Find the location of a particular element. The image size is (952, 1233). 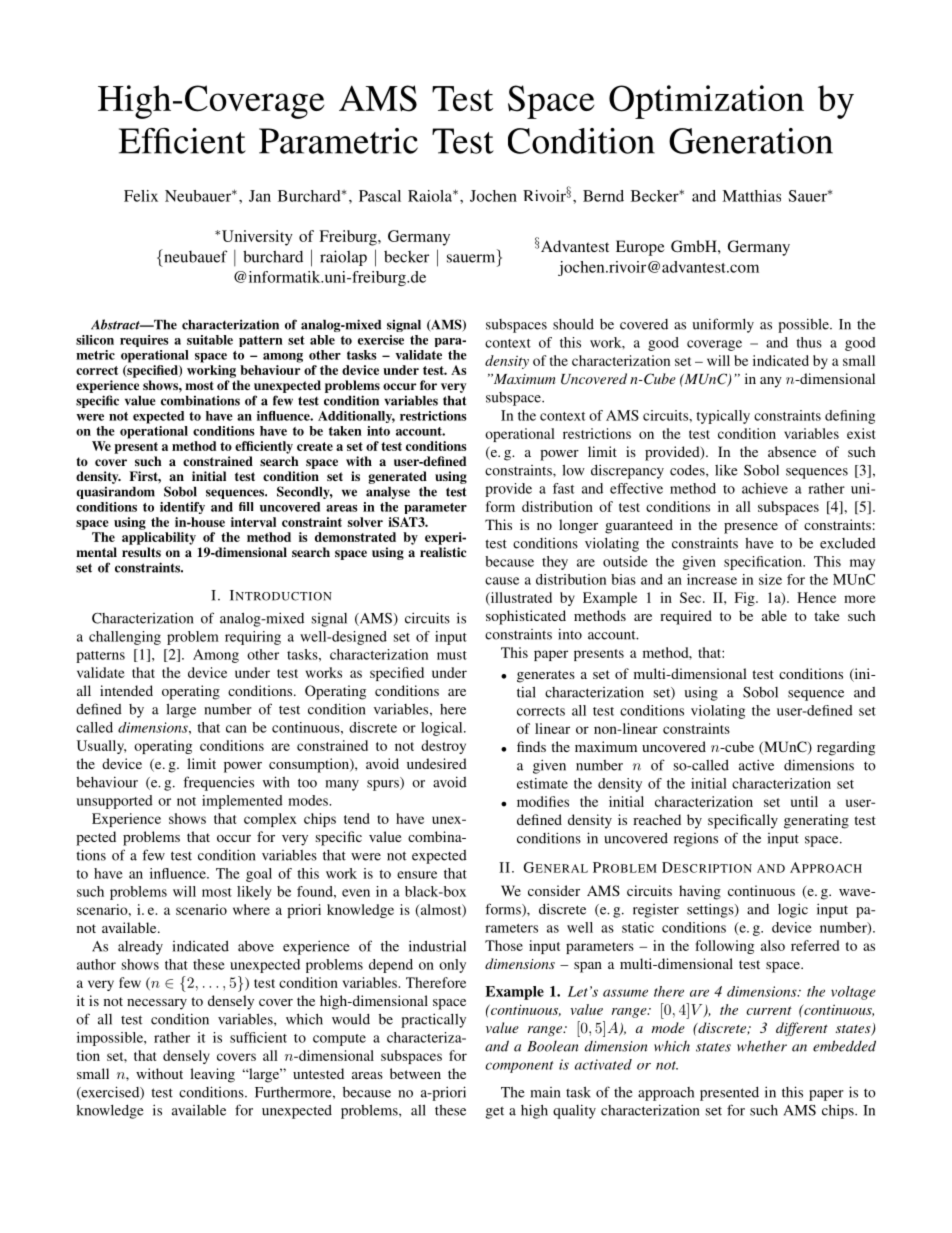

goal is located at coordinates (259, 875).
